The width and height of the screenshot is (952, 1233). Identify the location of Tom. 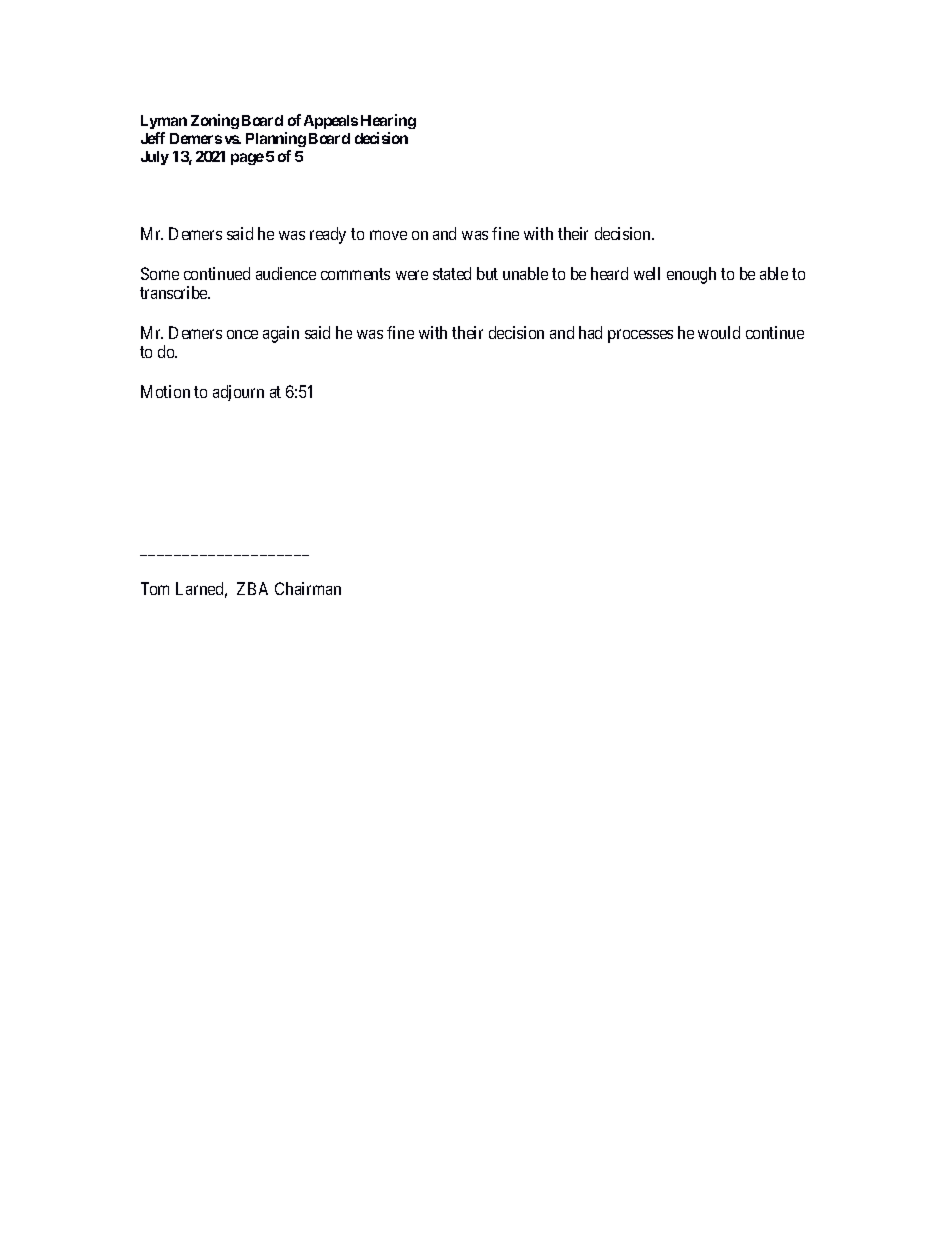
(155, 588).
